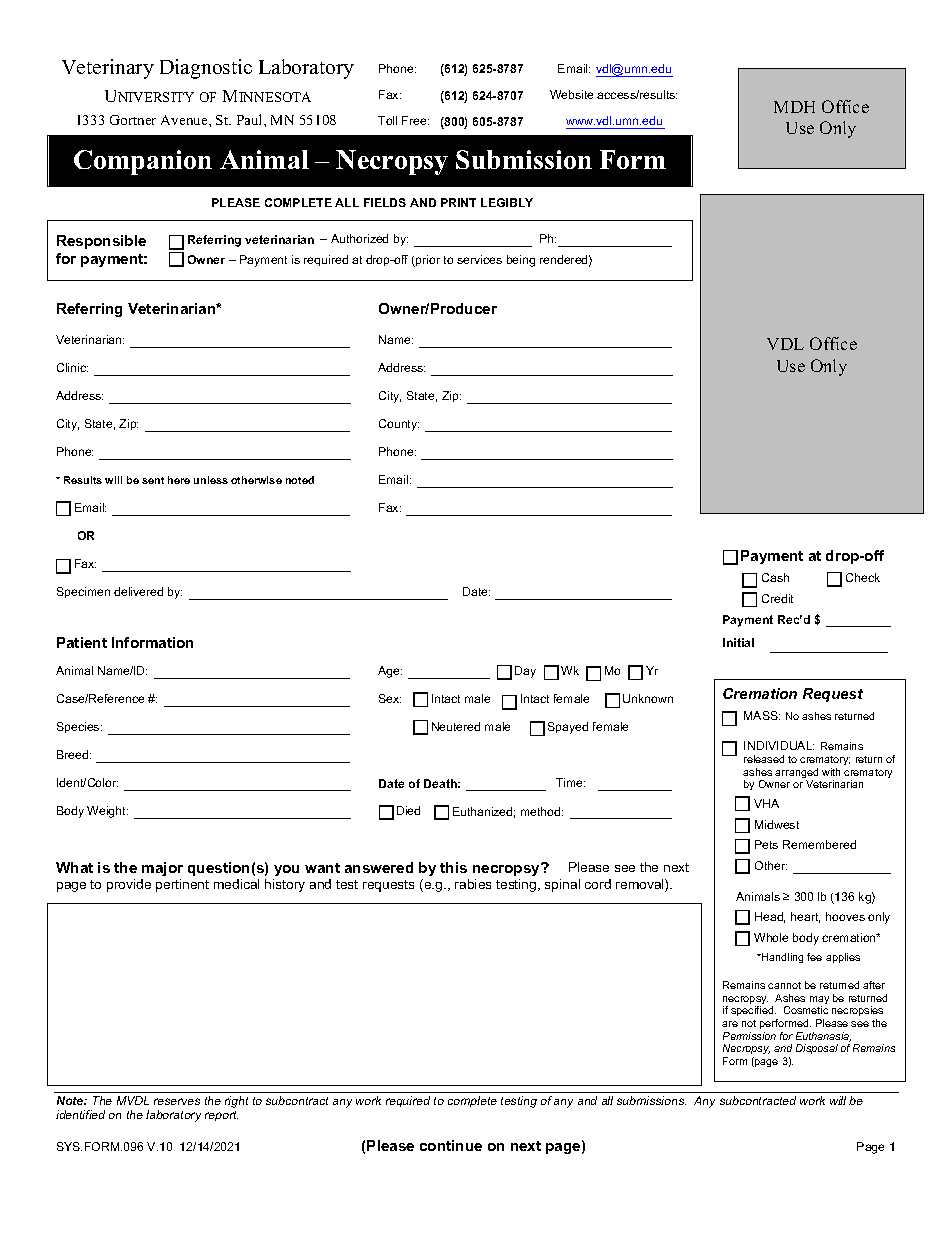 The width and height of the document is (952, 1233). What do you see at coordinates (185, 120) in the document?
I see `Avenue` at bounding box center [185, 120].
